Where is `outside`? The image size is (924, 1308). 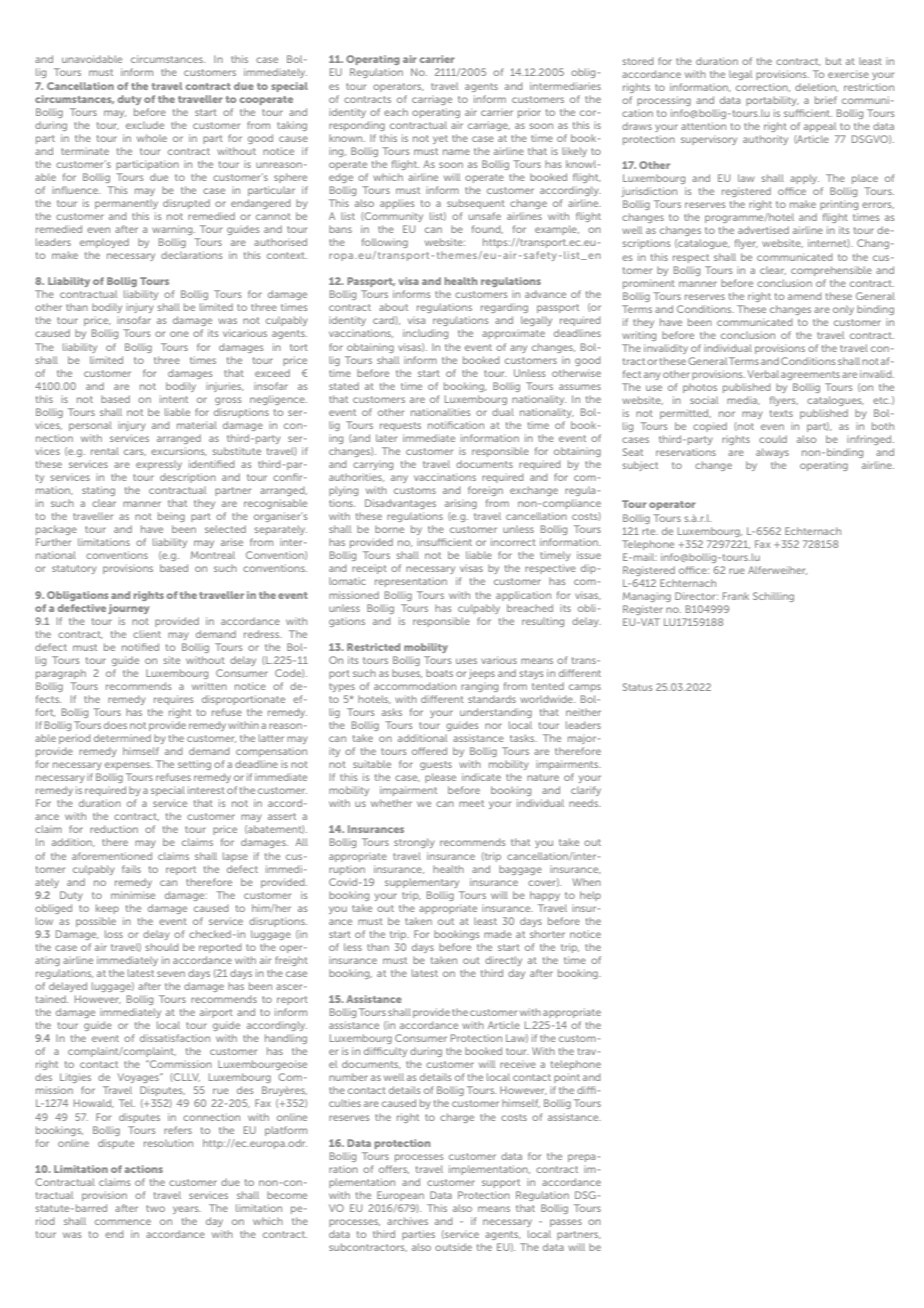
outside is located at coordinates (453, 1247).
